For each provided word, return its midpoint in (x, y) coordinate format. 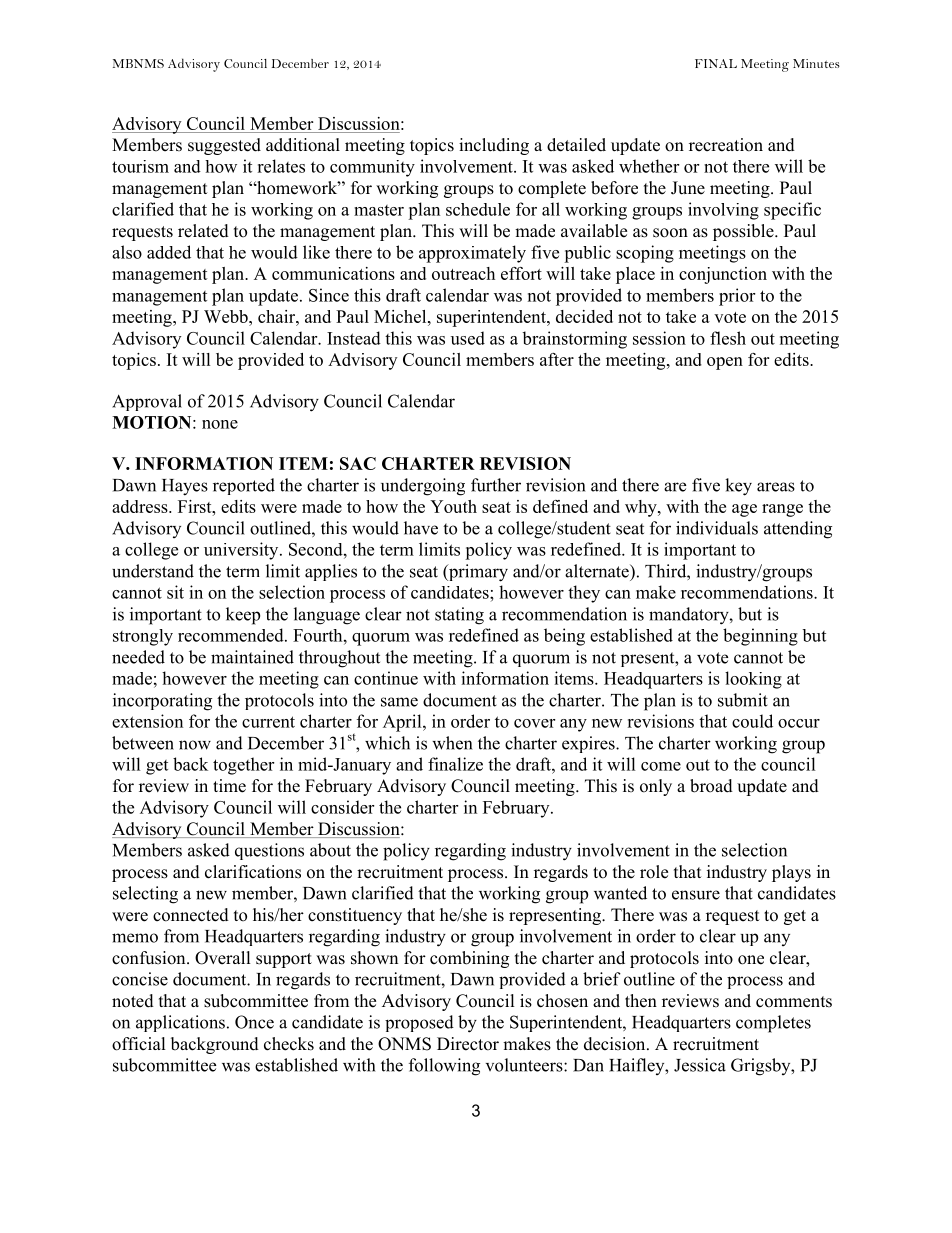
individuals (717, 528)
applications (180, 1023)
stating (459, 616)
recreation (726, 145)
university (242, 551)
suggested (224, 146)
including (494, 146)
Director (468, 1044)
